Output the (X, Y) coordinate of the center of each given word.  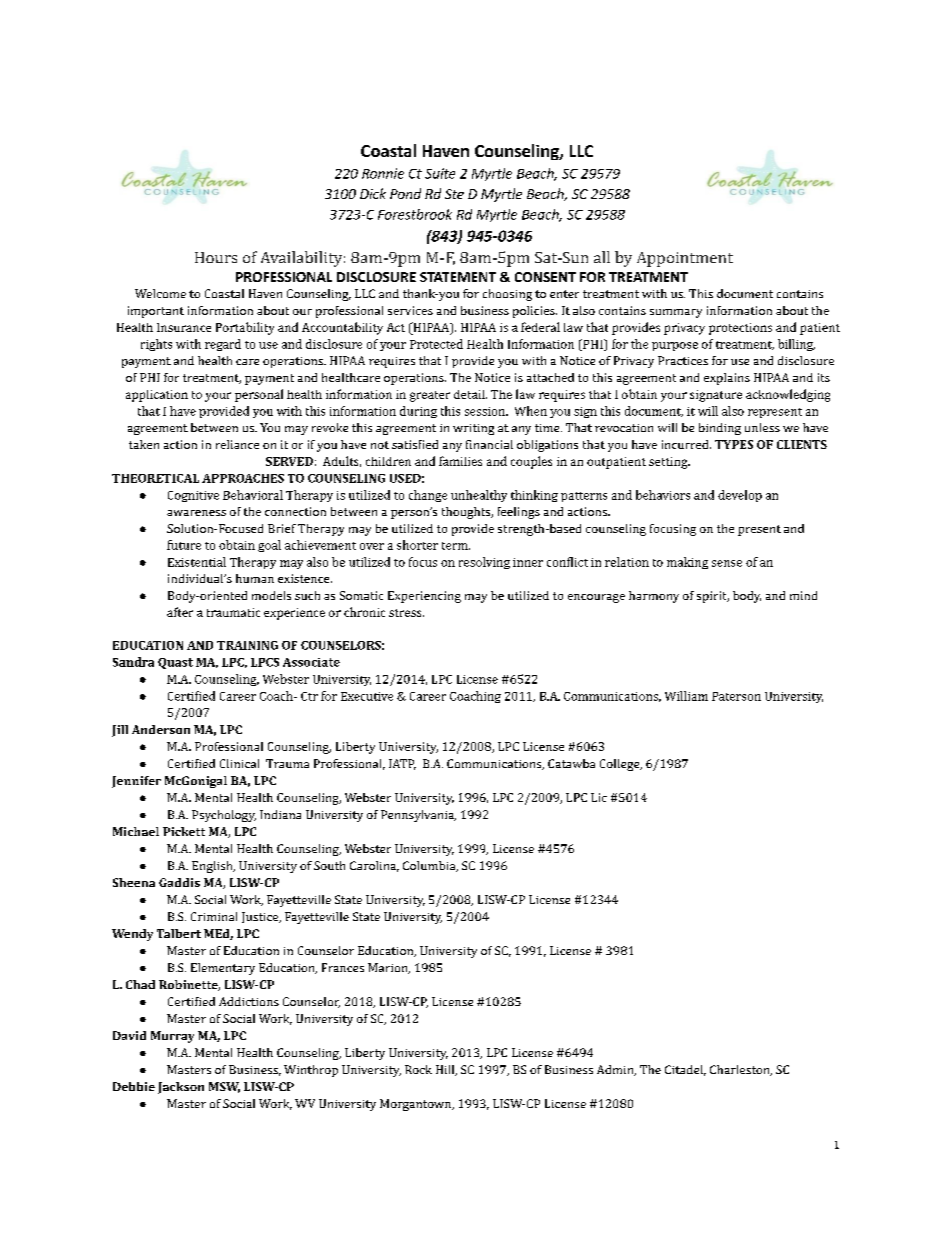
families (460, 461)
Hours (216, 257)
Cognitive (193, 496)
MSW (224, 1087)
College (621, 765)
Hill (446, 1070)
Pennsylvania (418, 816)
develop (740, 496)
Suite (440, 173)
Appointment (685, 259)
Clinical (239, 763)
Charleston (741, 1070)
